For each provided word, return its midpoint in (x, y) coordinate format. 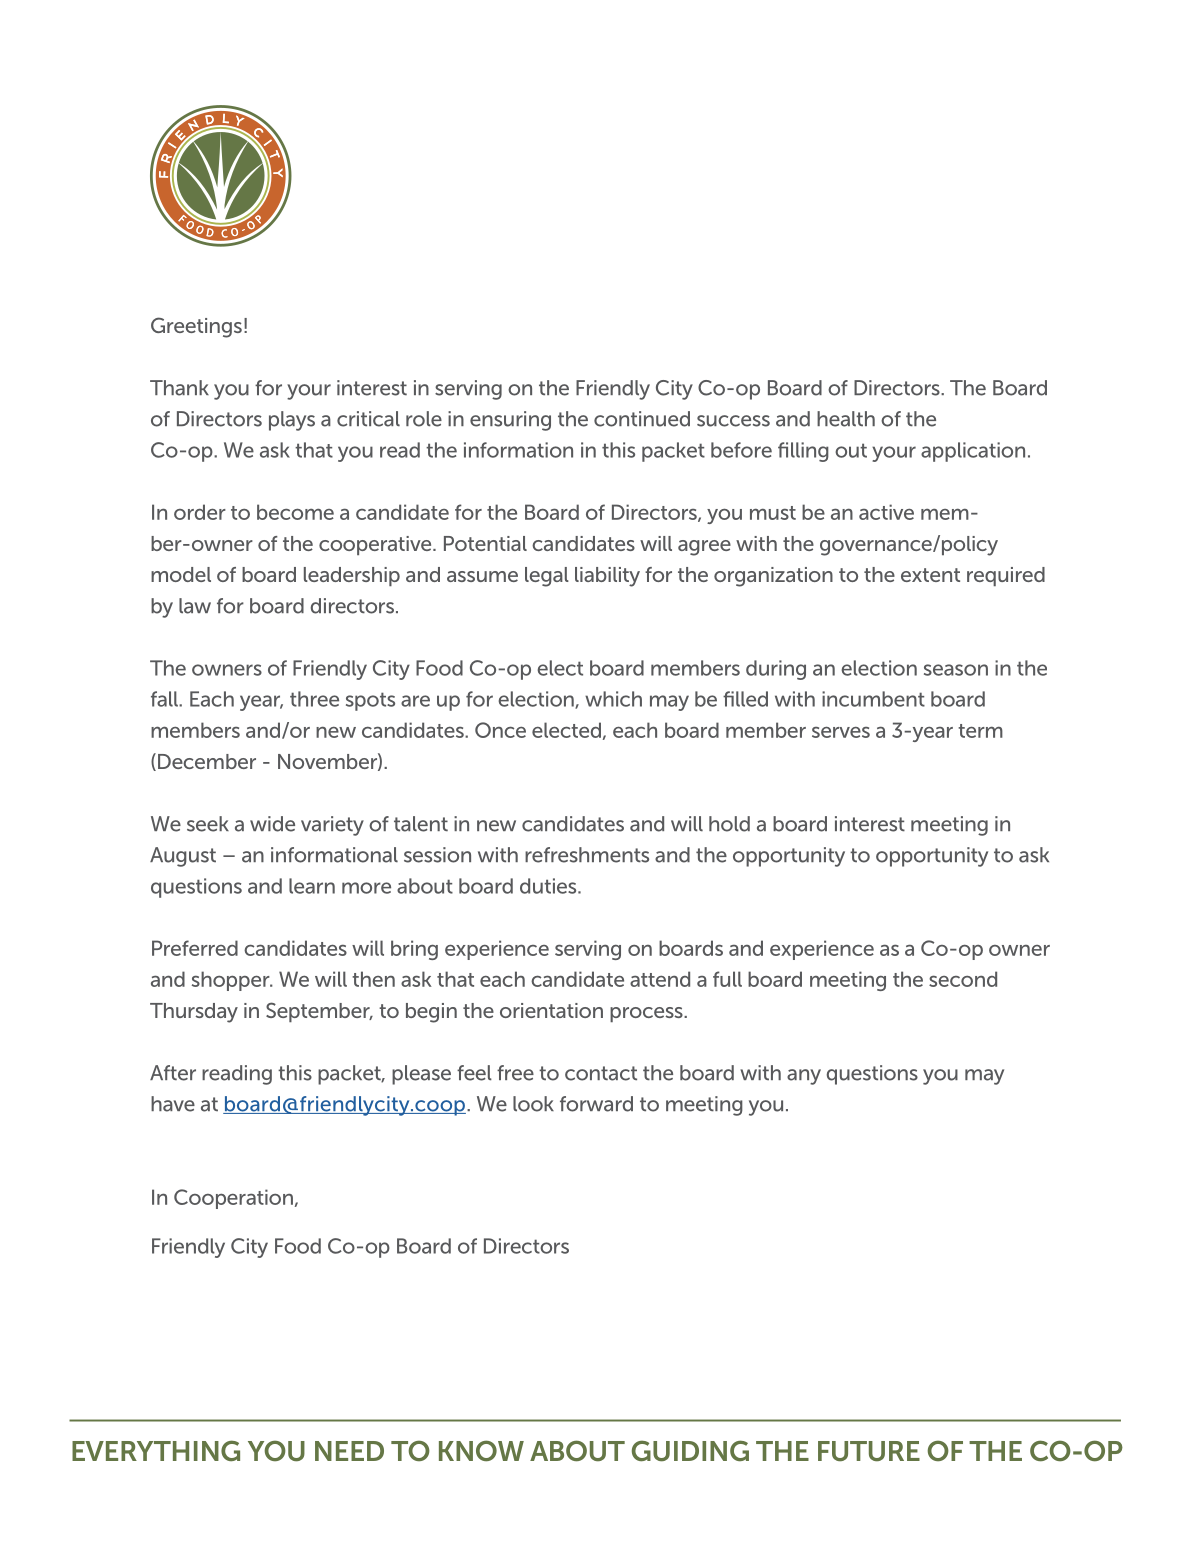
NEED (349, 1451)
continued (642, 419)
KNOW (481, 1451)
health (846, 419)
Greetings (196, 327)
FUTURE (869, 1451)
